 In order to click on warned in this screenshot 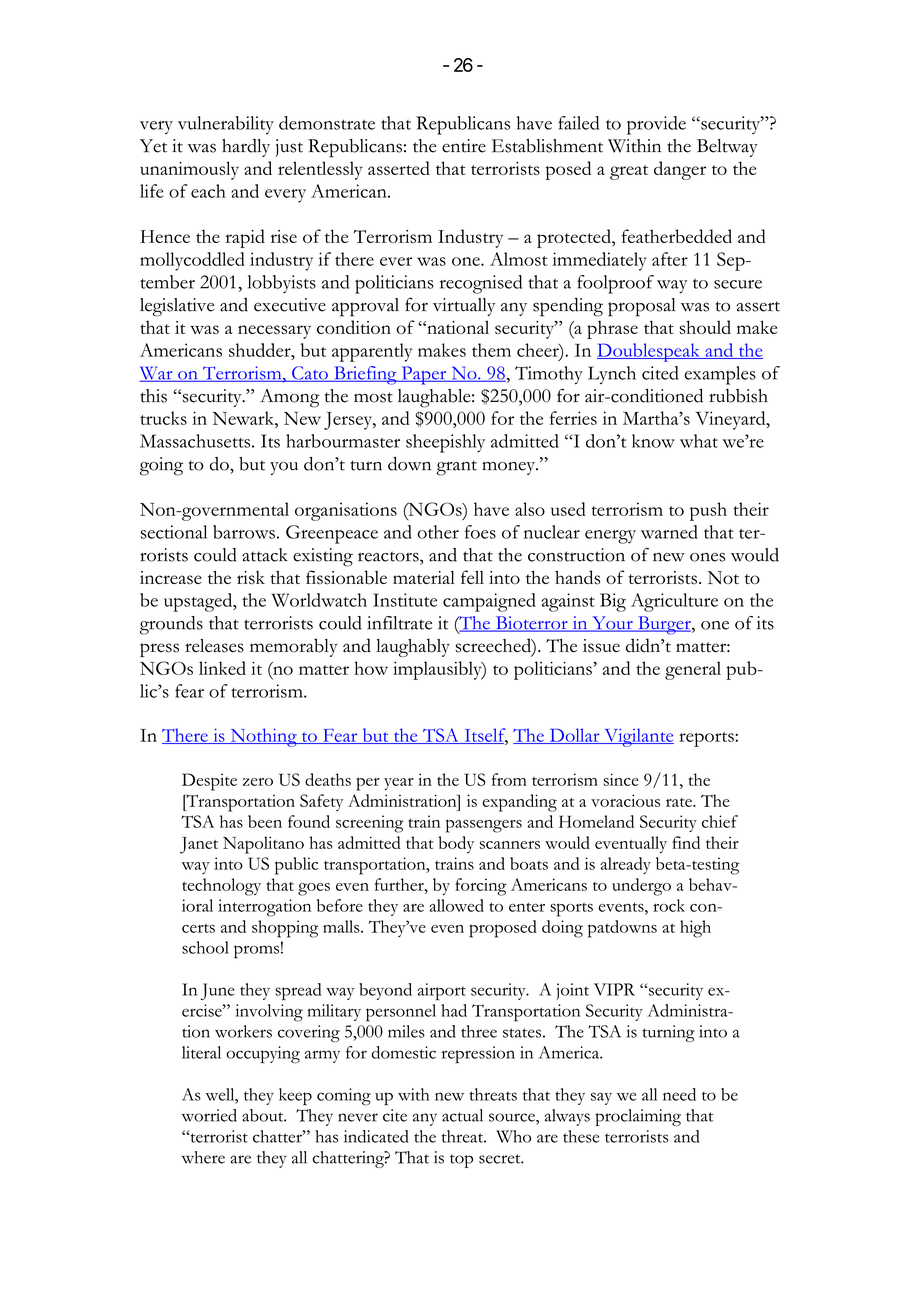, I will do `click(669, 532)`.
